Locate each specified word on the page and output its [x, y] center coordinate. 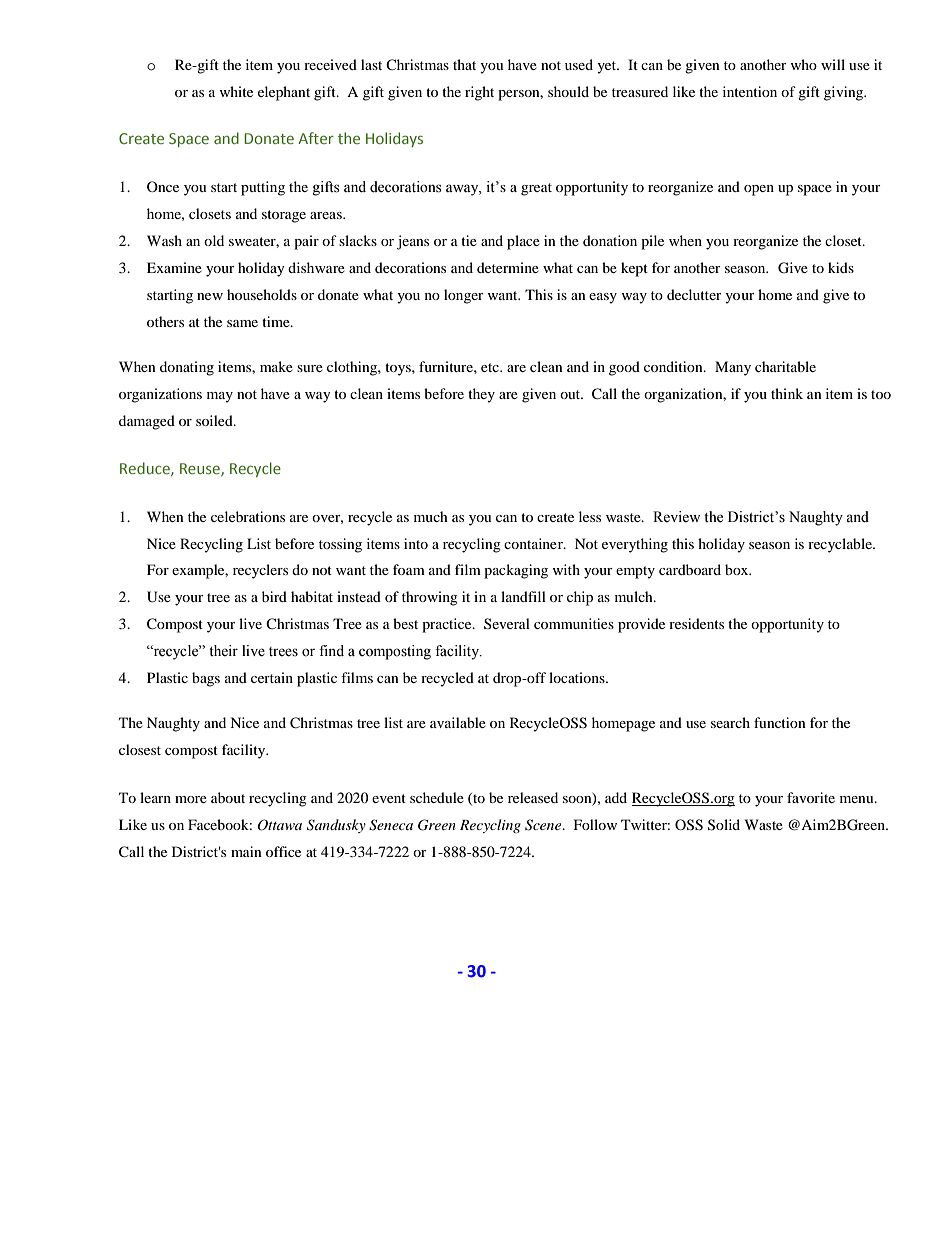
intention [750, 91]
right [479, 93]
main [246, 851]
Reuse [201, 469]
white [236, 91]
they [481, 395]
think [787, 393]
